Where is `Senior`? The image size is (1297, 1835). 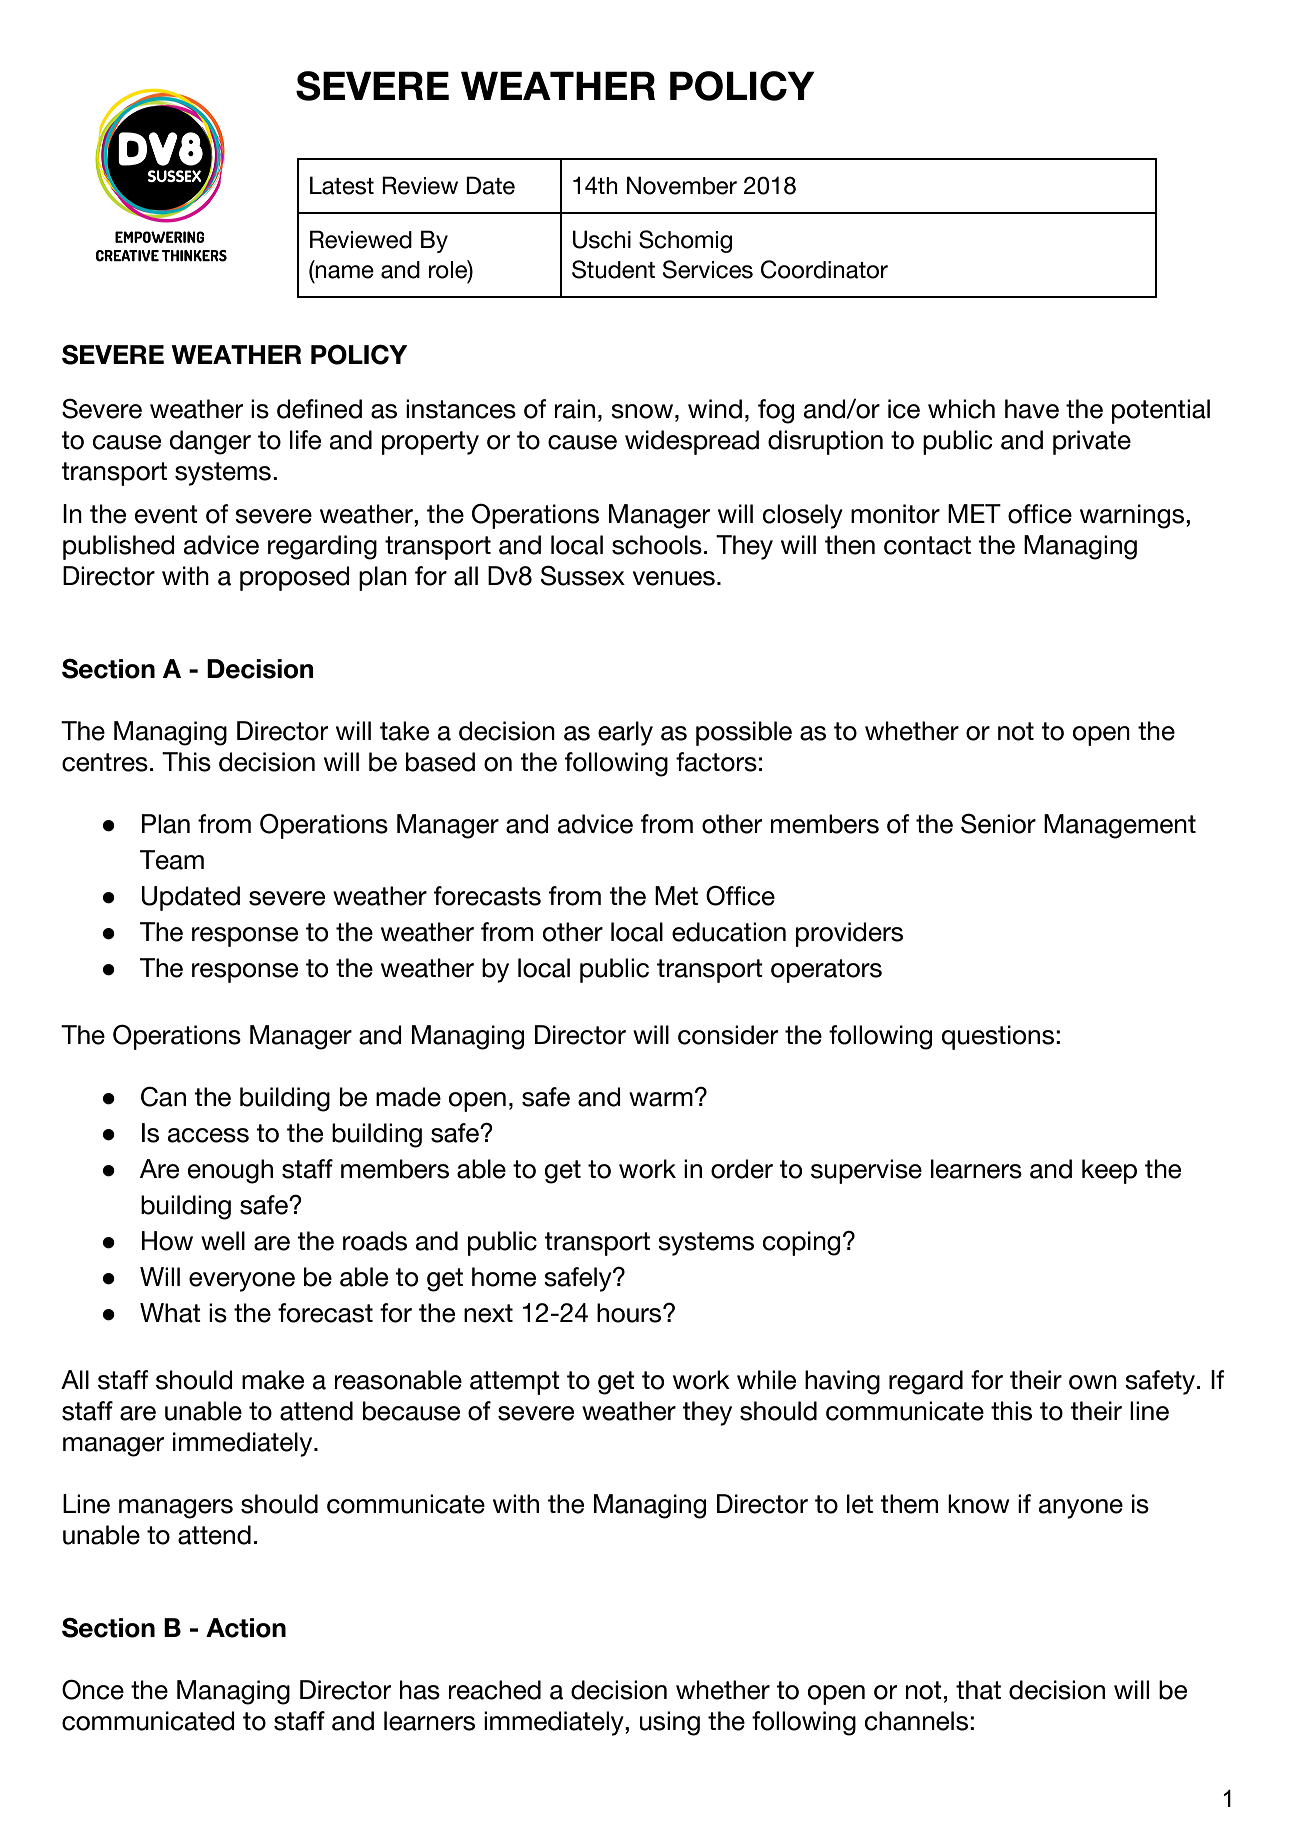
Senior is located at coordinates (998, 823).
